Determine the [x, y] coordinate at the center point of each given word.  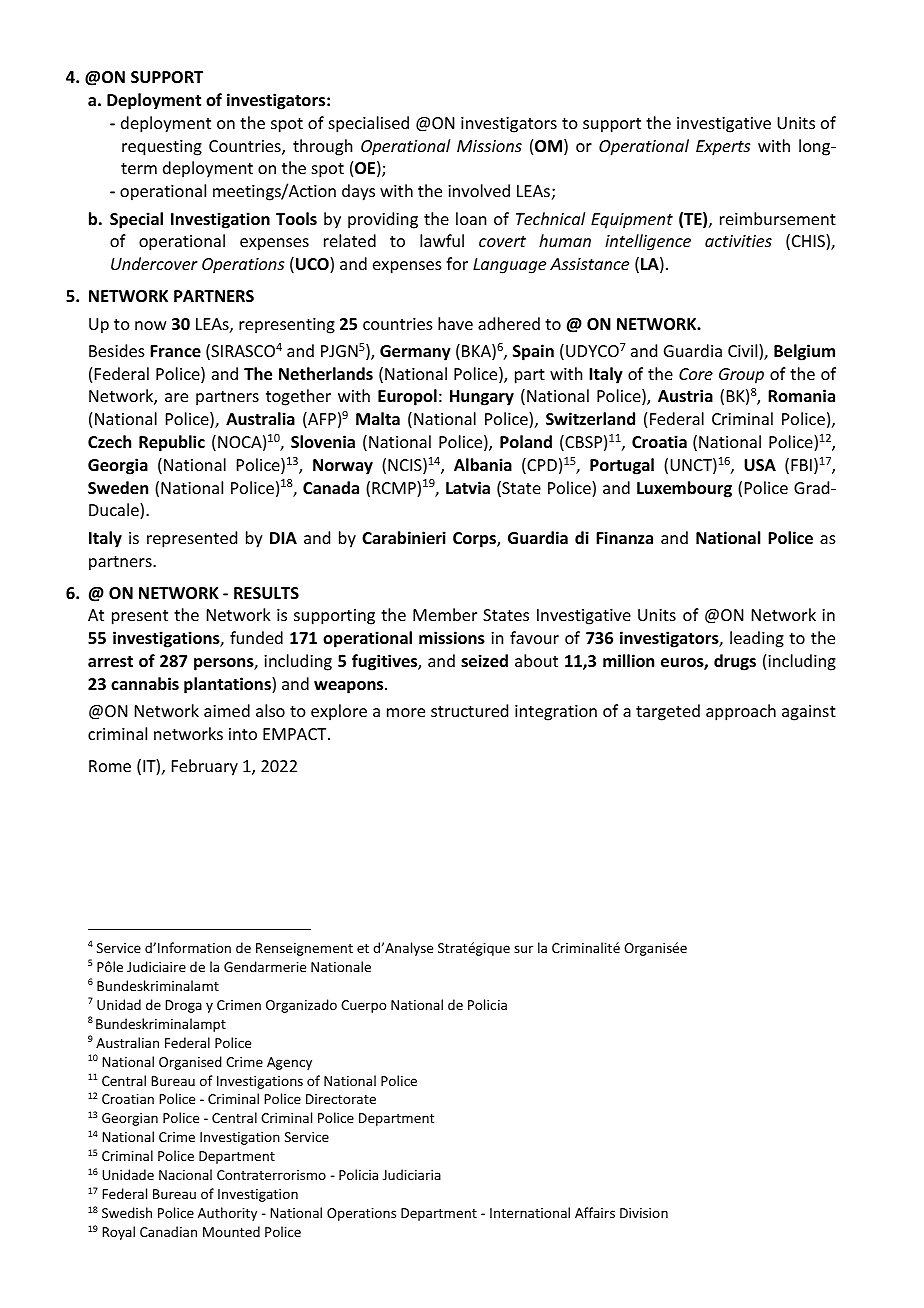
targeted [668, 712]
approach [741, 712]
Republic [172, 443]
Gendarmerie [265, 966]
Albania [483, 465]
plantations [228, 685]
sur [523, 949]
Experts [723, 148]
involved [479, 190]
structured [469, 710]
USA [760, 465]
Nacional [185, 1174]
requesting [162, 148]
